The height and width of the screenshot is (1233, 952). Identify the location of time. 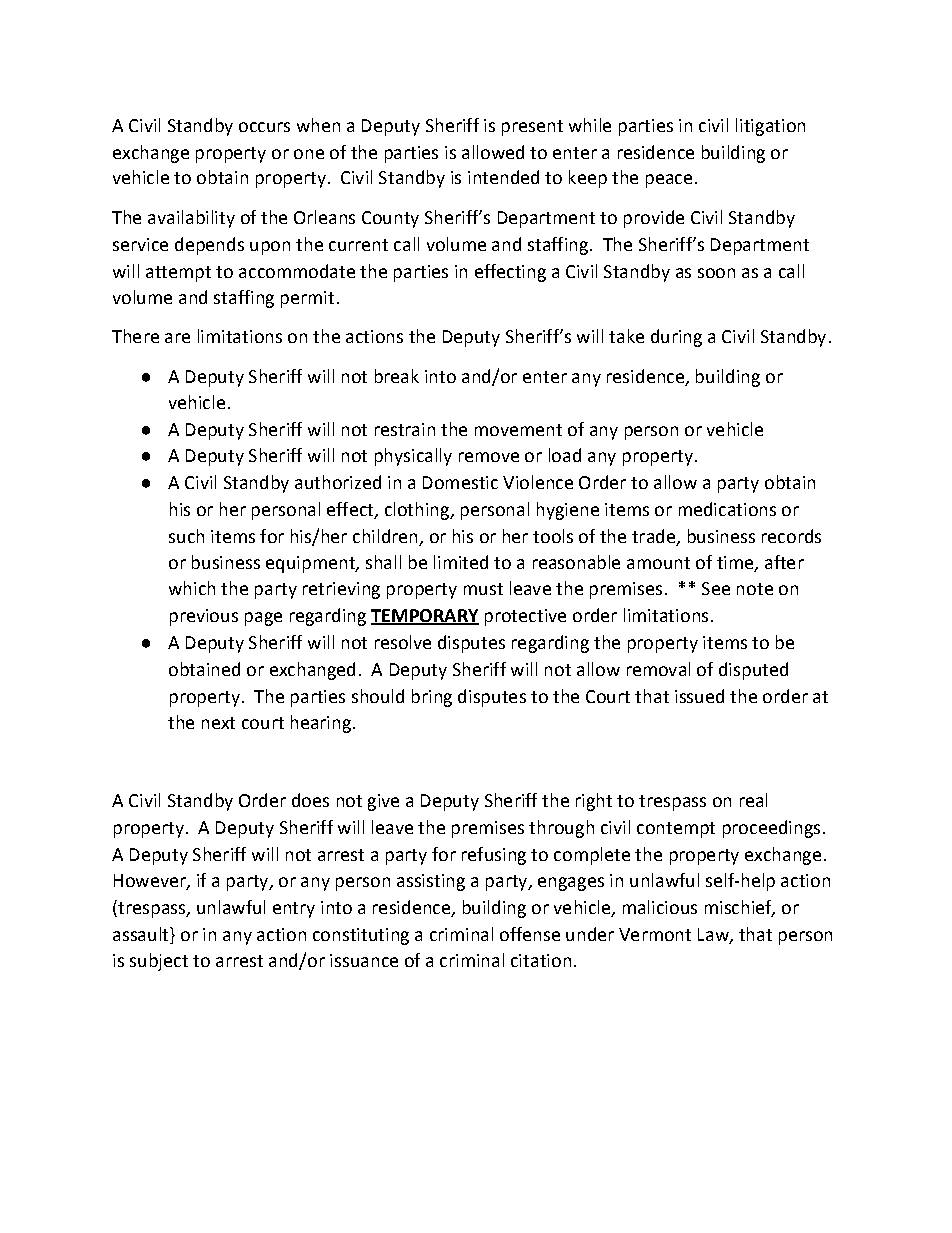
(736, 563).
